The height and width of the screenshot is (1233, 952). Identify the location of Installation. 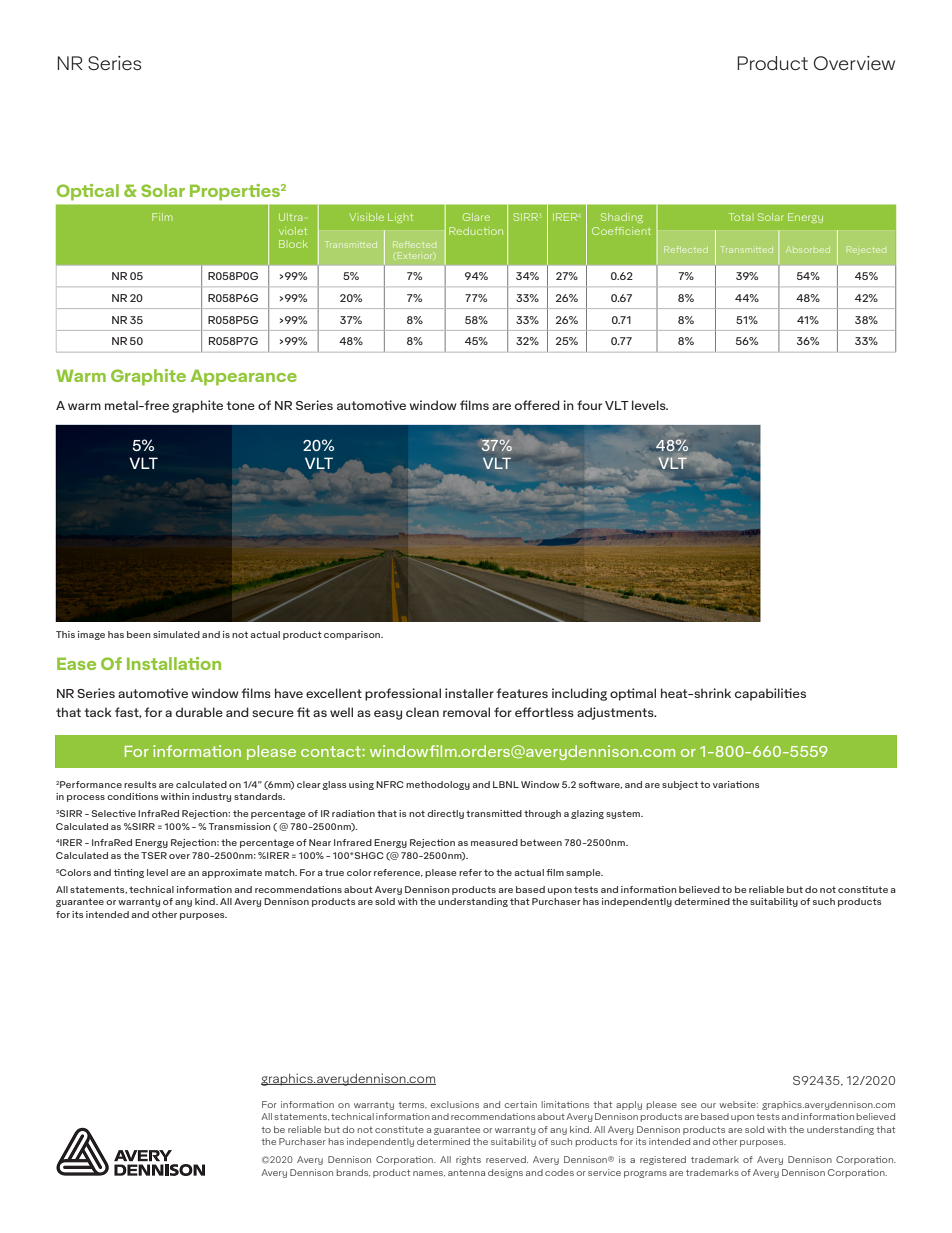
(174, 663).
